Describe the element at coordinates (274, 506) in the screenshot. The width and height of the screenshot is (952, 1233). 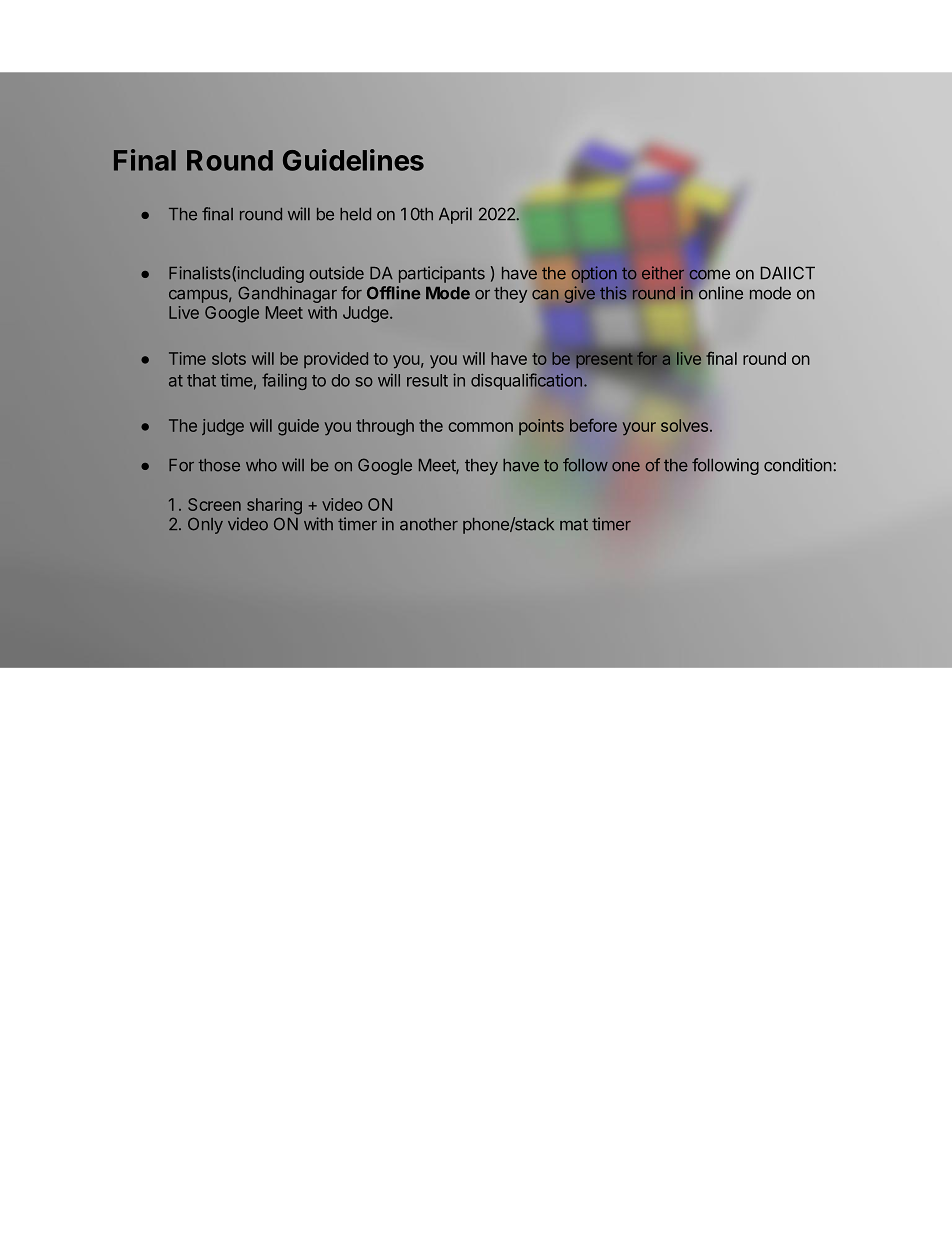
I see `sharing` at that location.
